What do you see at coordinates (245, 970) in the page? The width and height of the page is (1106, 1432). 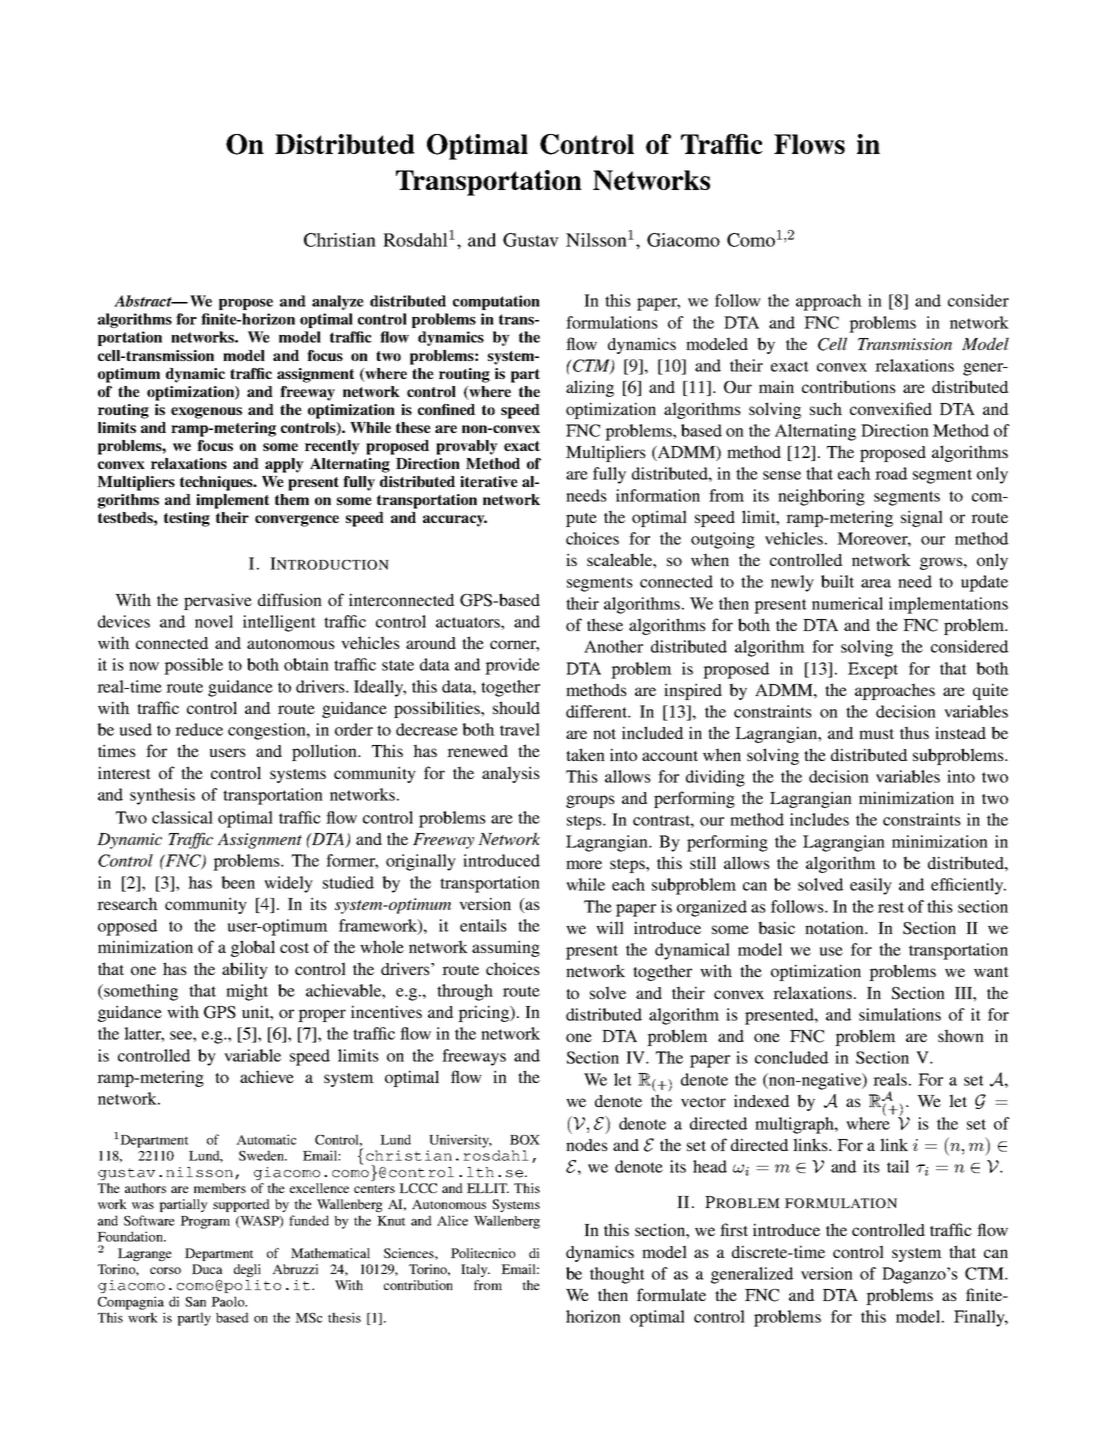 I see `ability` at bounding box center [245, 970].
